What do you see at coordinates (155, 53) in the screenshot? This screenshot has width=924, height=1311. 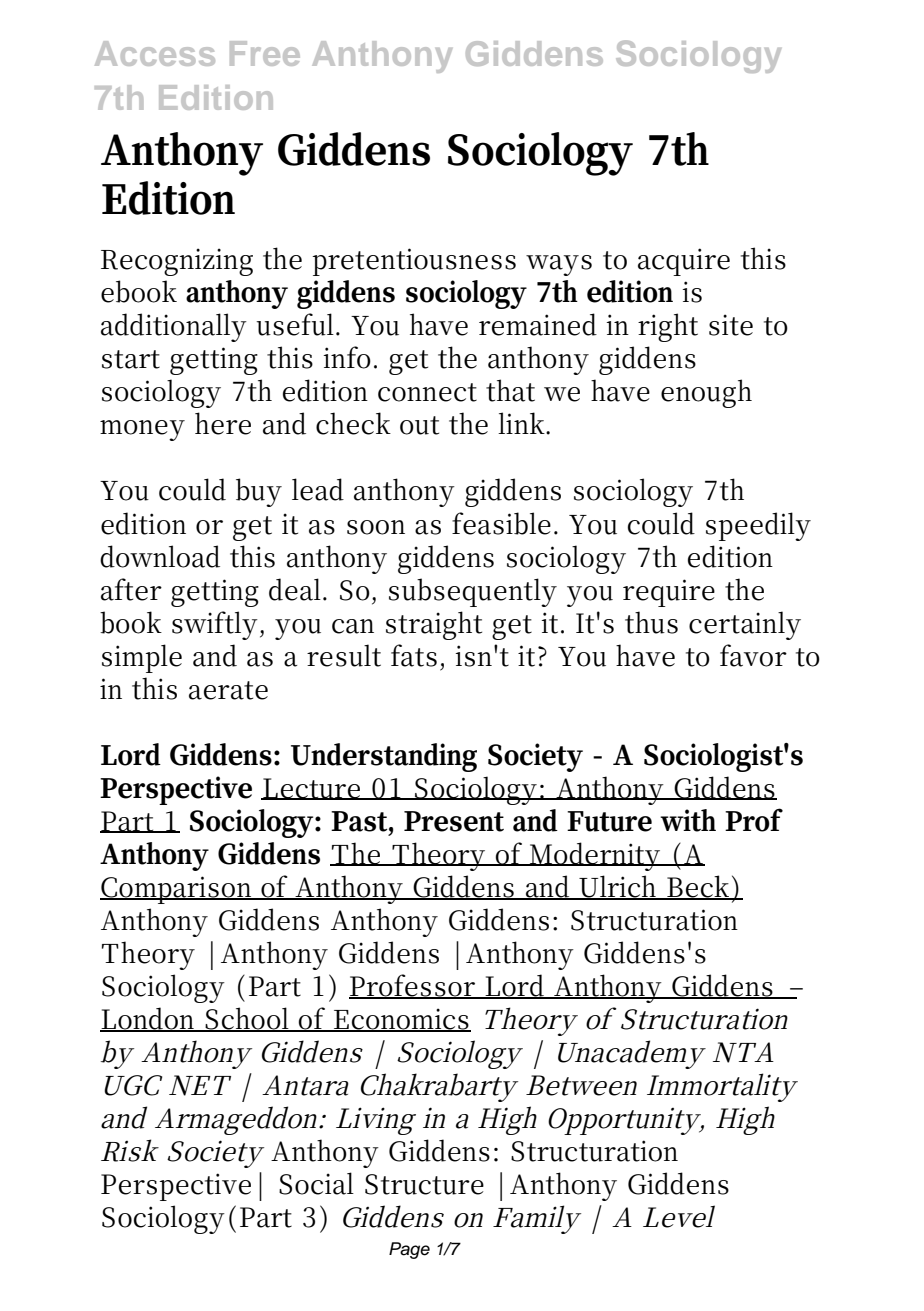 I see `Access` at bounding box center [155, 53].
